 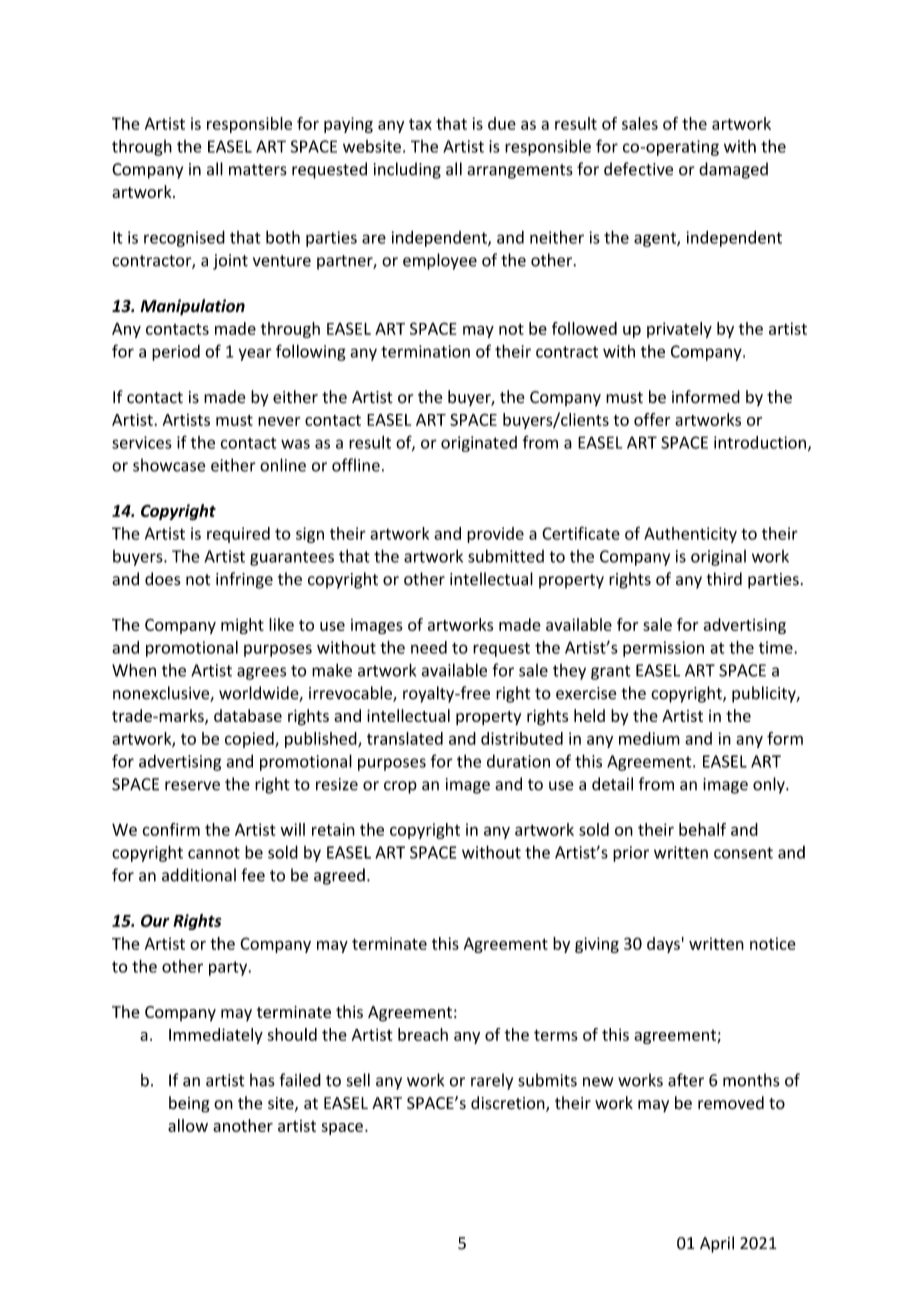 What do you see at coordinates (407, 170) in the page?
I see `including` at bounding box center [407, 170].
